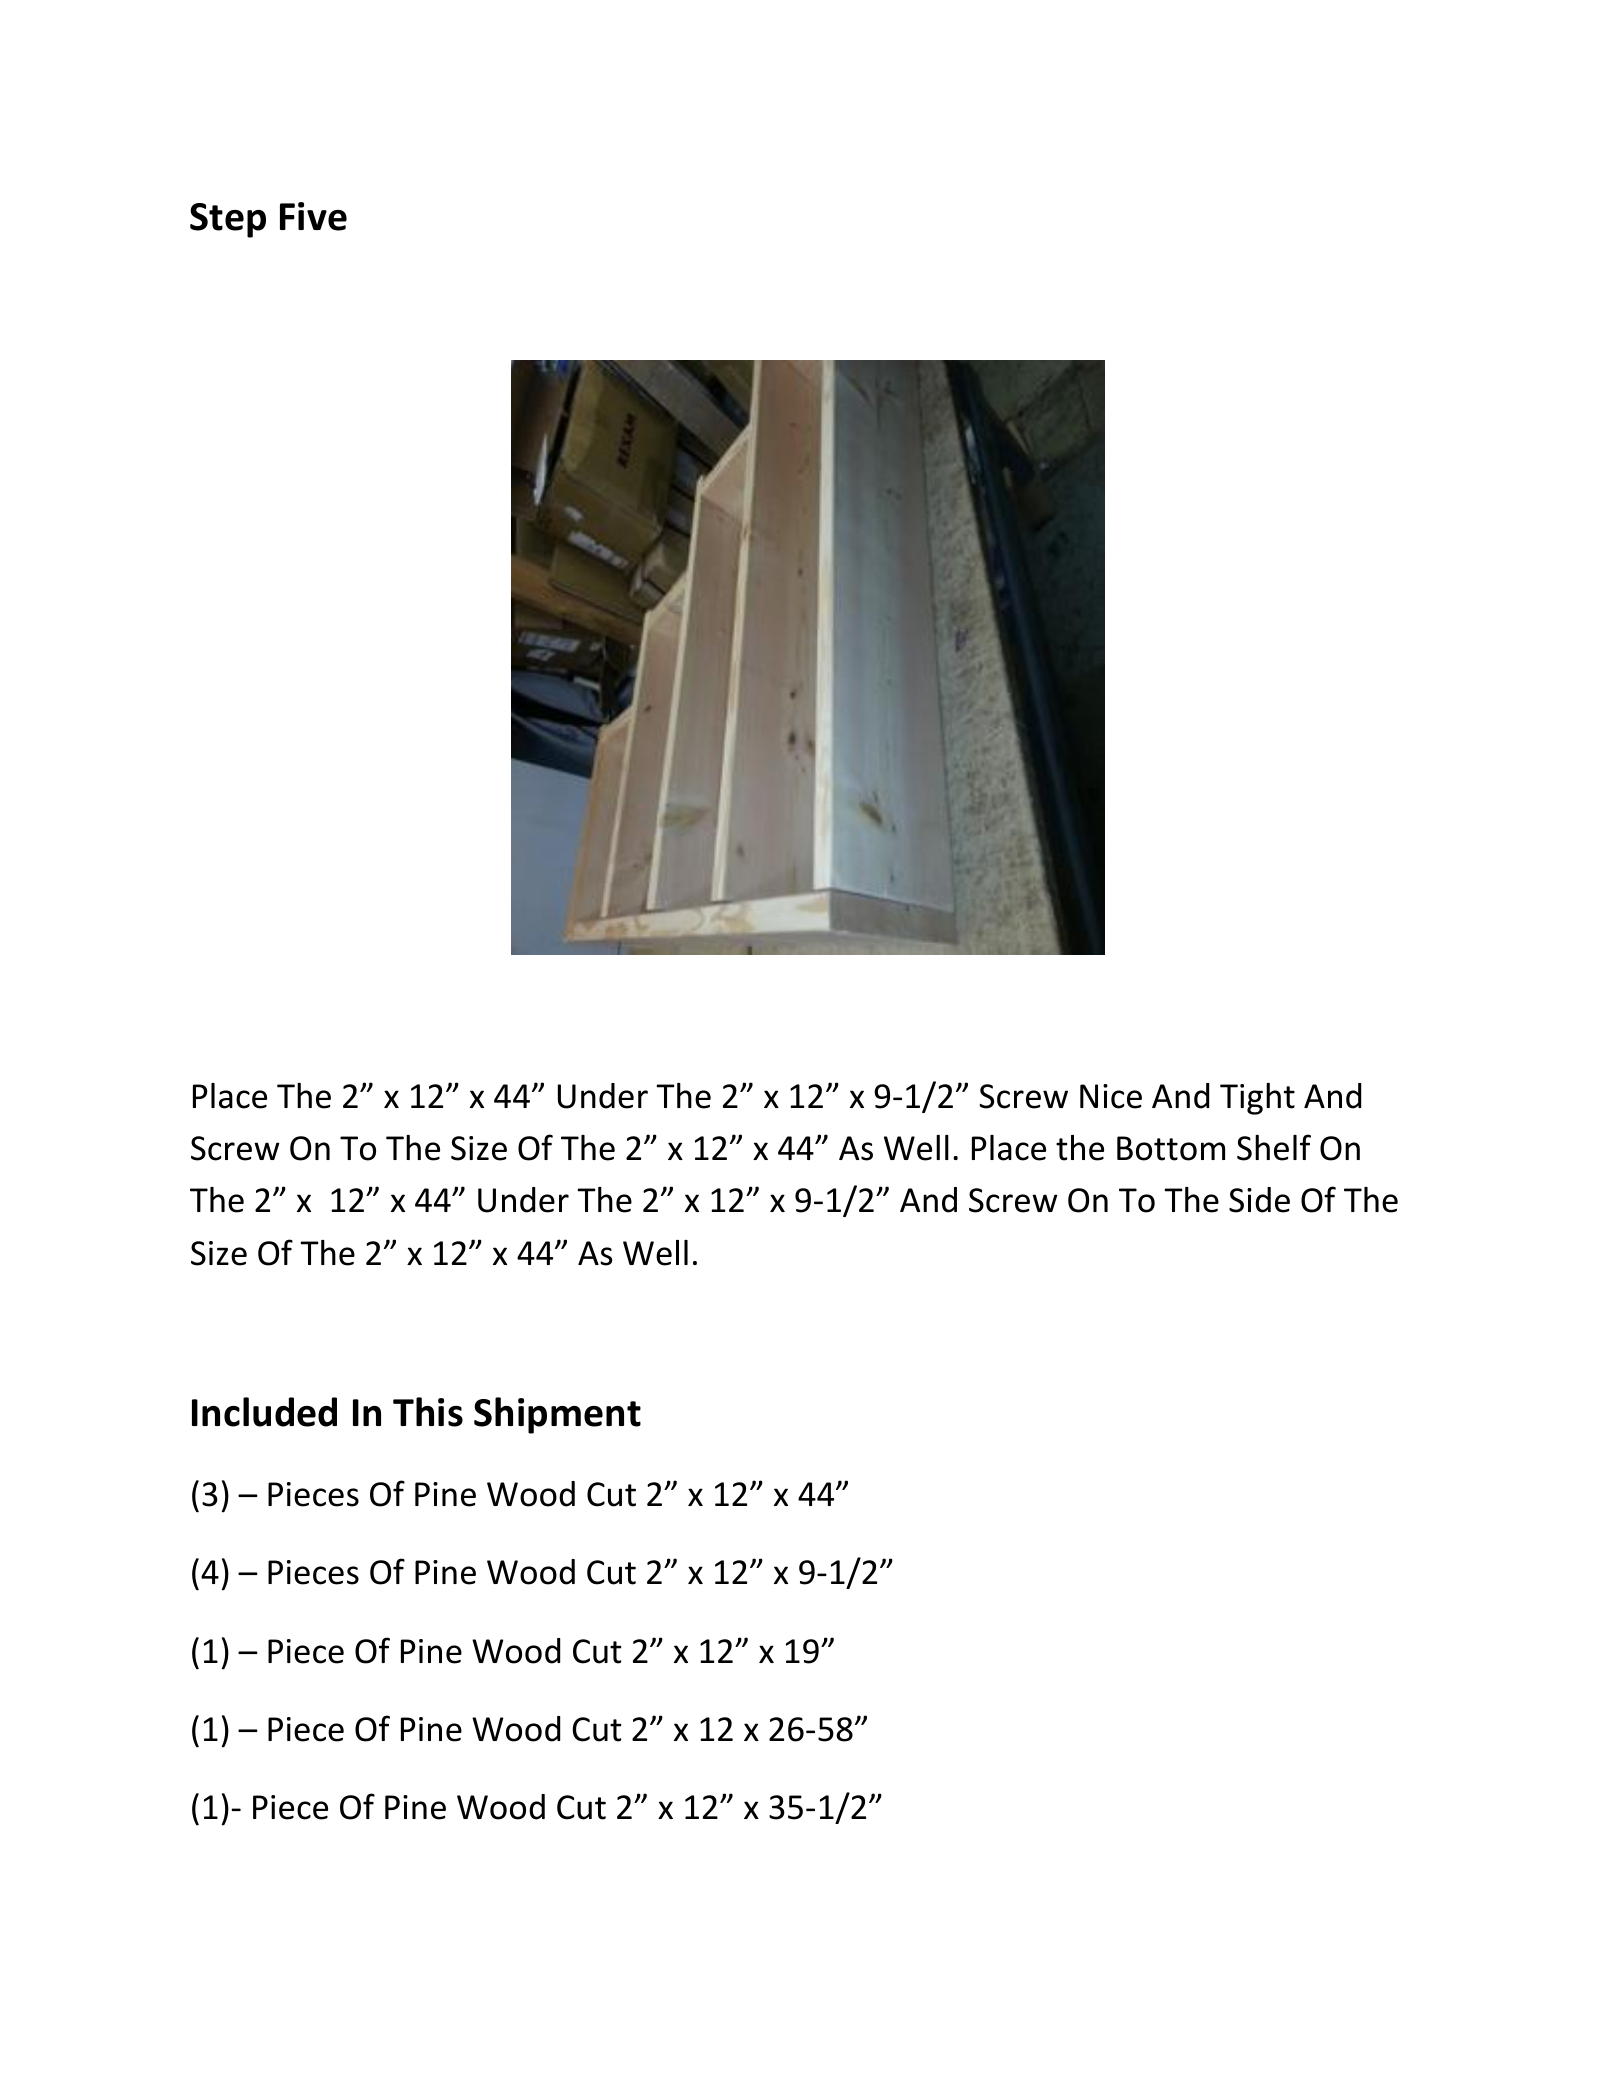 Image resolution: width=1613 pixels, height=2088 pixels. Describe the element at coordinates (428, 1412) in the screenshot. I see `This` at that location.
